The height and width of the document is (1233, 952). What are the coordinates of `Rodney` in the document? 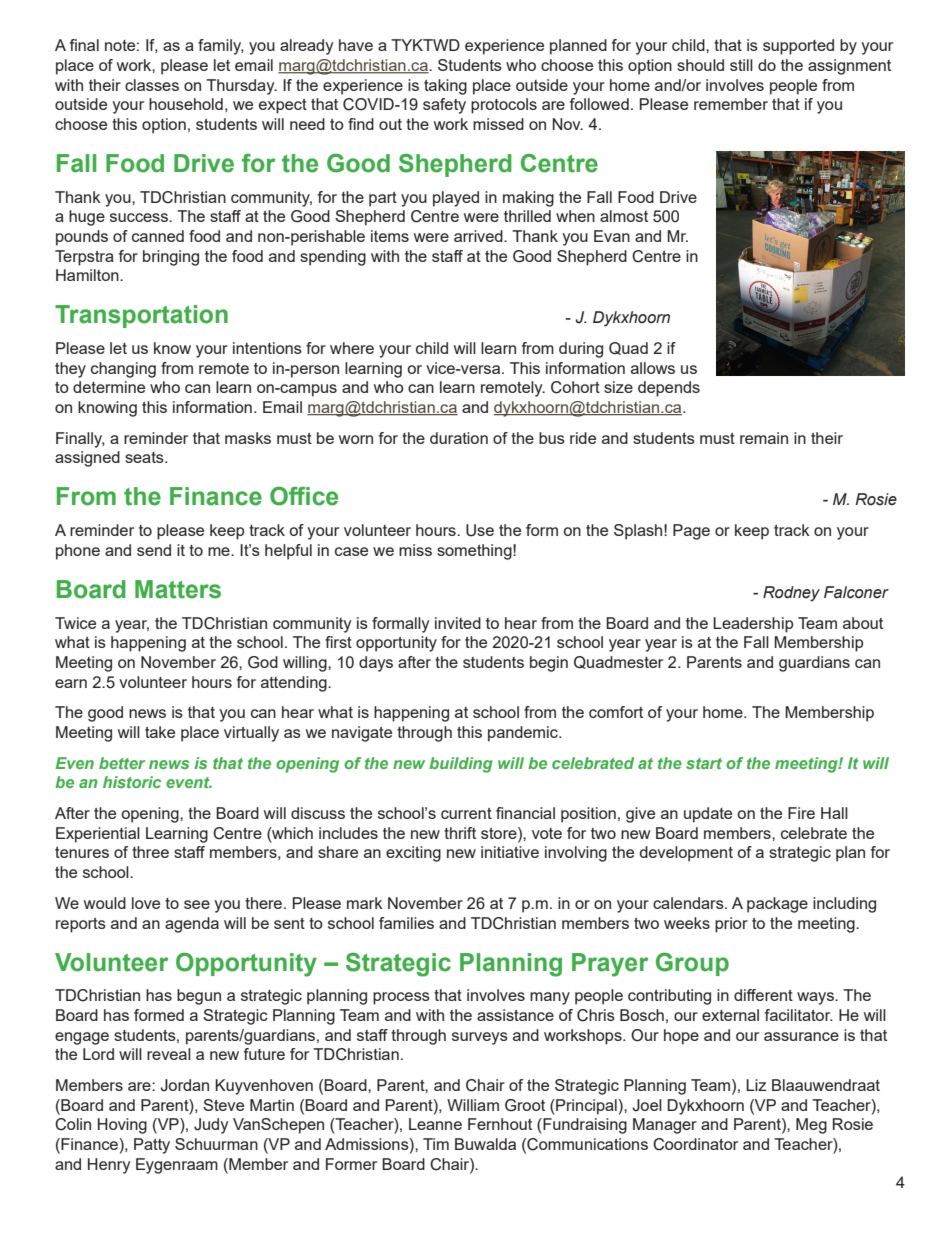 It's located at (791, 594).
